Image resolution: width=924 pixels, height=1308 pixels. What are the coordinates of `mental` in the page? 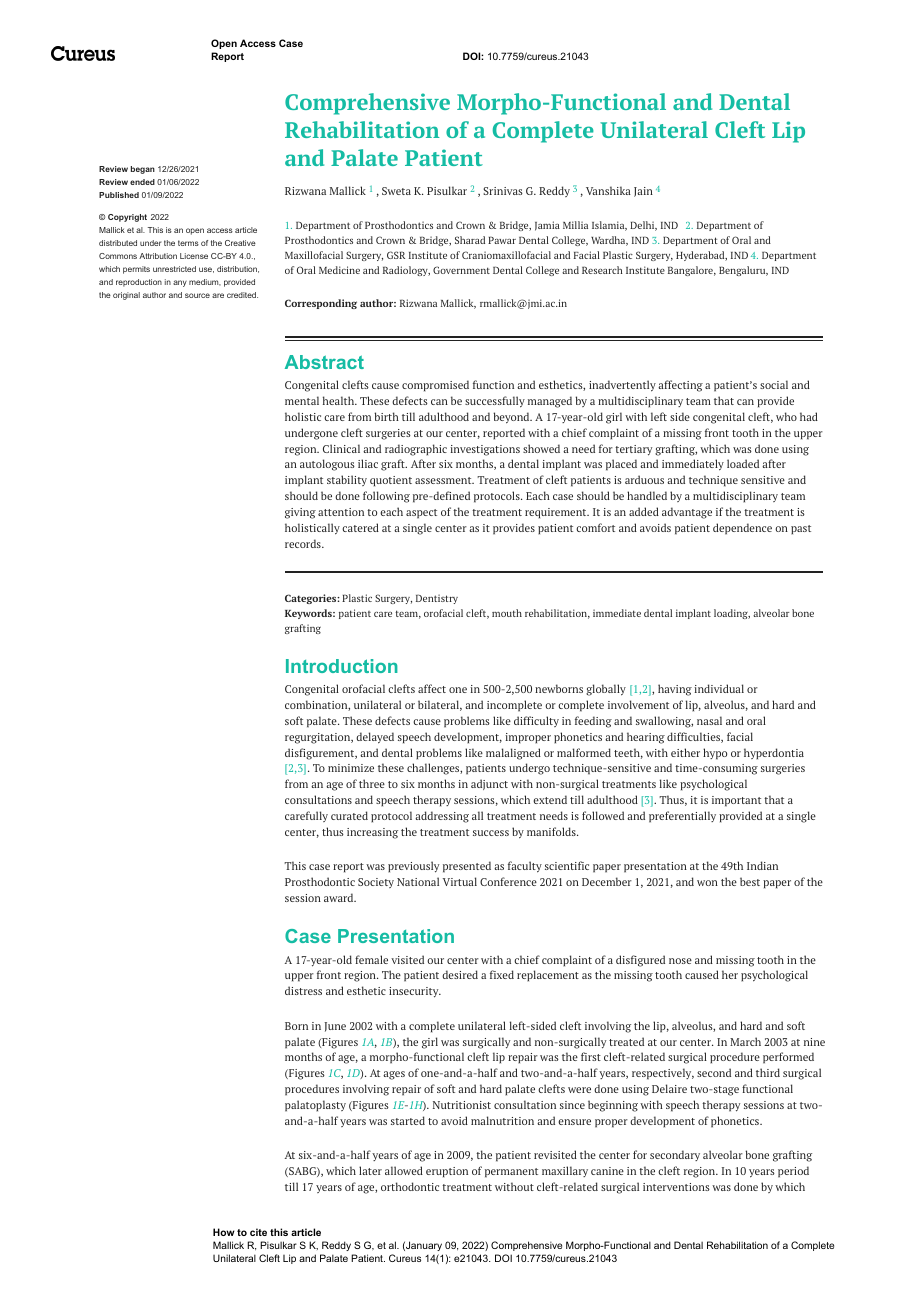 It's located at (302, 400).
